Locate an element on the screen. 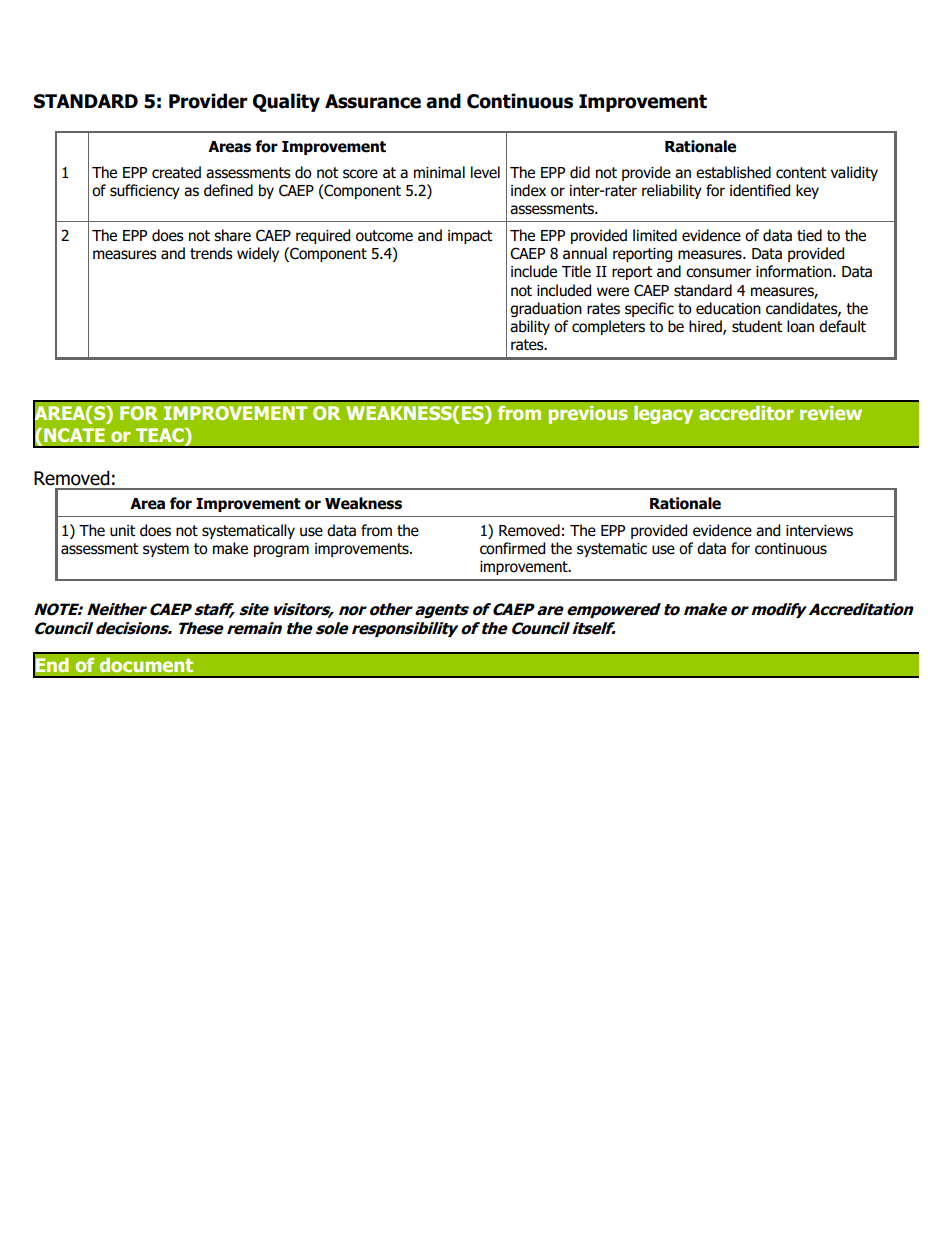  graduation is located at coordinates (546, 309).
